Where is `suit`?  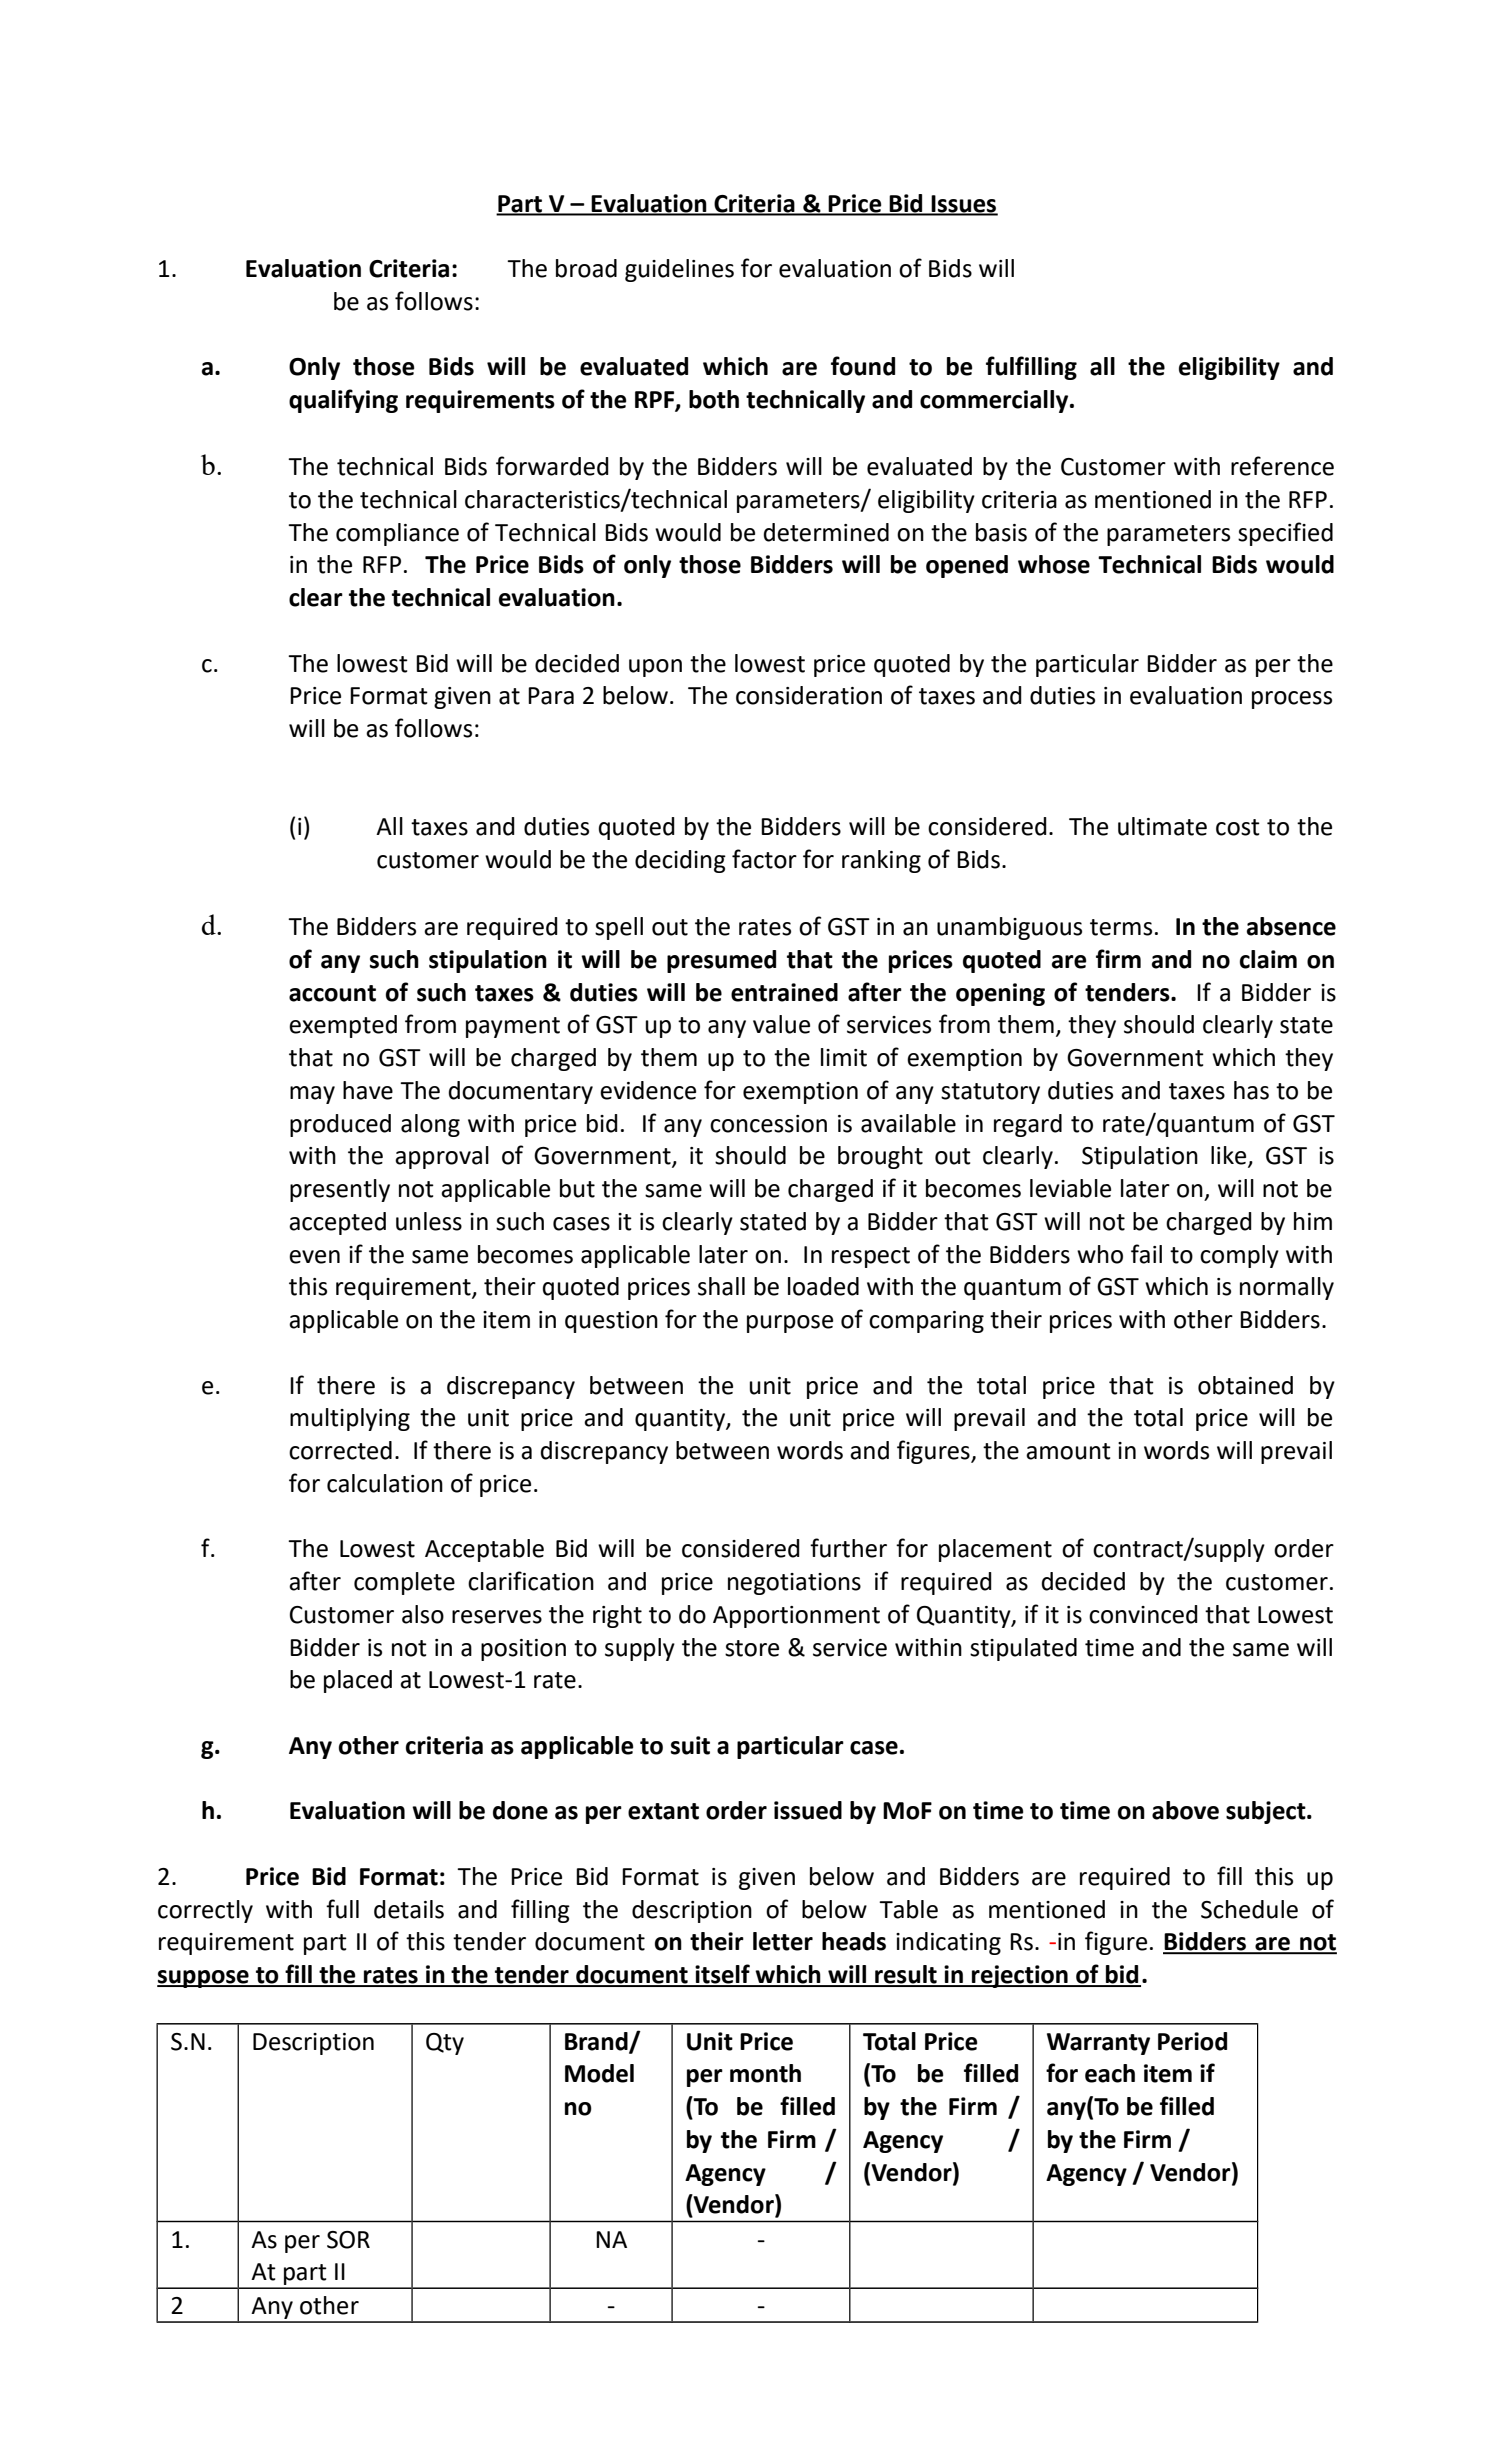
suit is located at coordinates (690, 1745).
